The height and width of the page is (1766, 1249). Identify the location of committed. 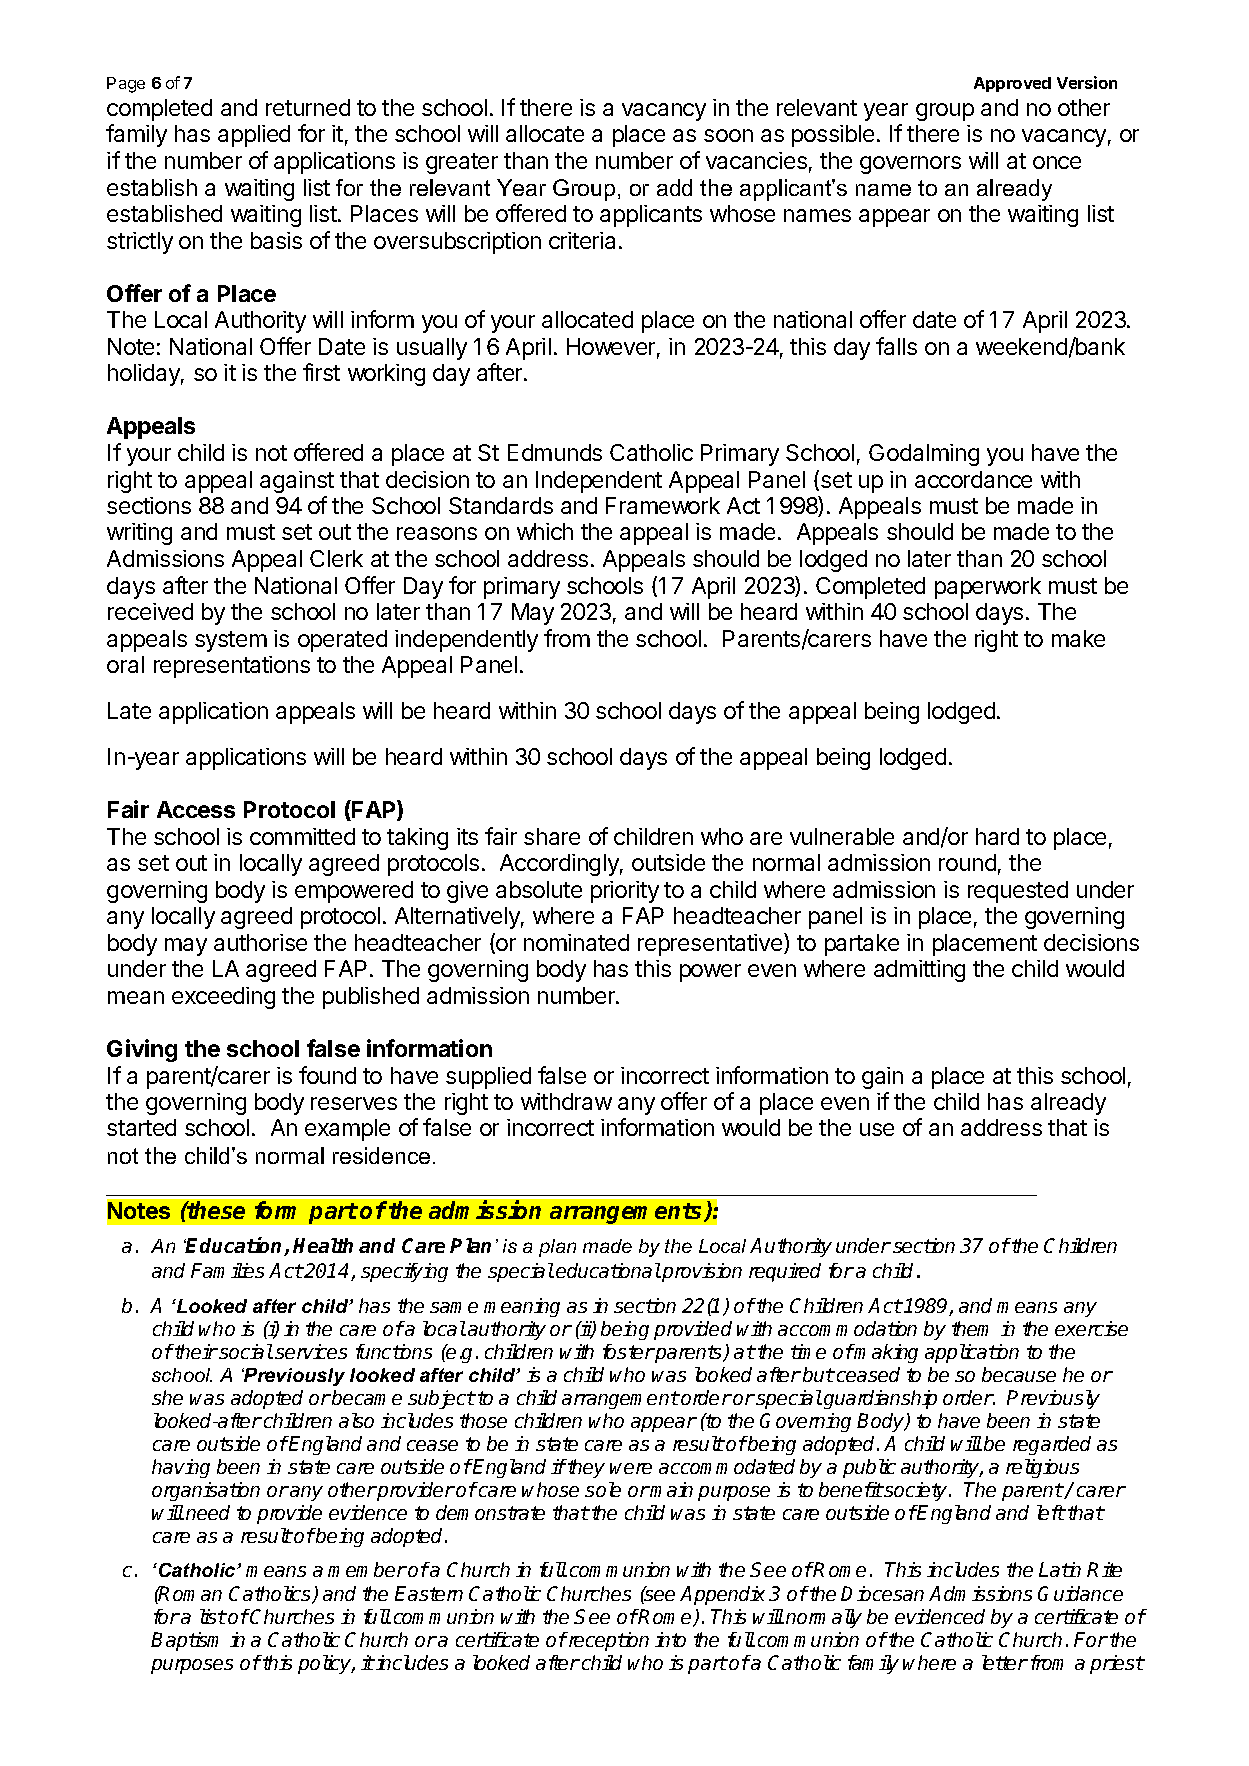
(302, 836).
